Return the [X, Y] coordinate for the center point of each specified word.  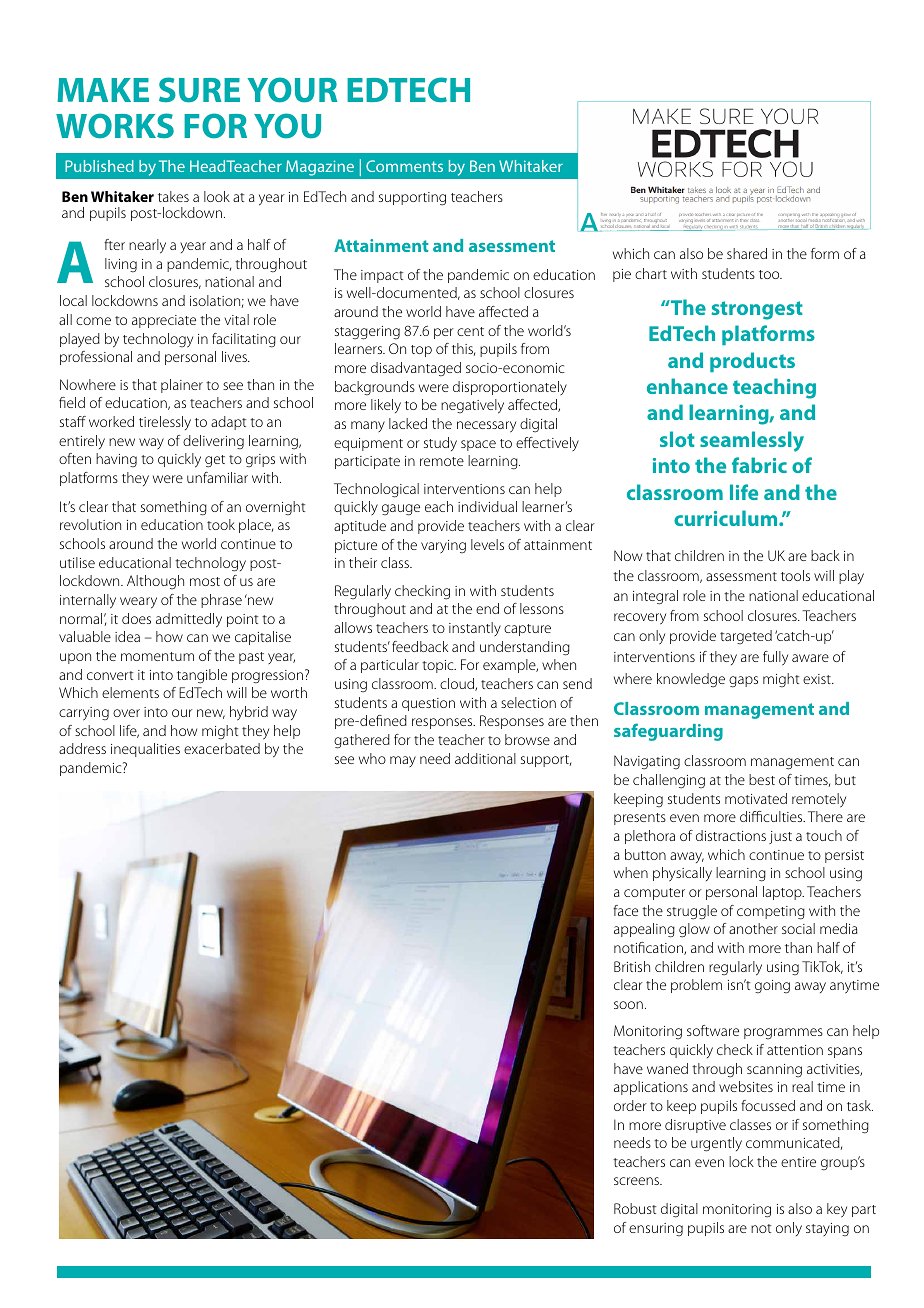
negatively [472, 406]
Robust [635, 1208]
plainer [182, 386]
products [752, 362]
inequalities [145, 750]
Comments [404, 166]
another [753, 928]
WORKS [115, 126]
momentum [157, 656]
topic [439, 666]
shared [747, 253]
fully [775, 658]
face [625, 910]
